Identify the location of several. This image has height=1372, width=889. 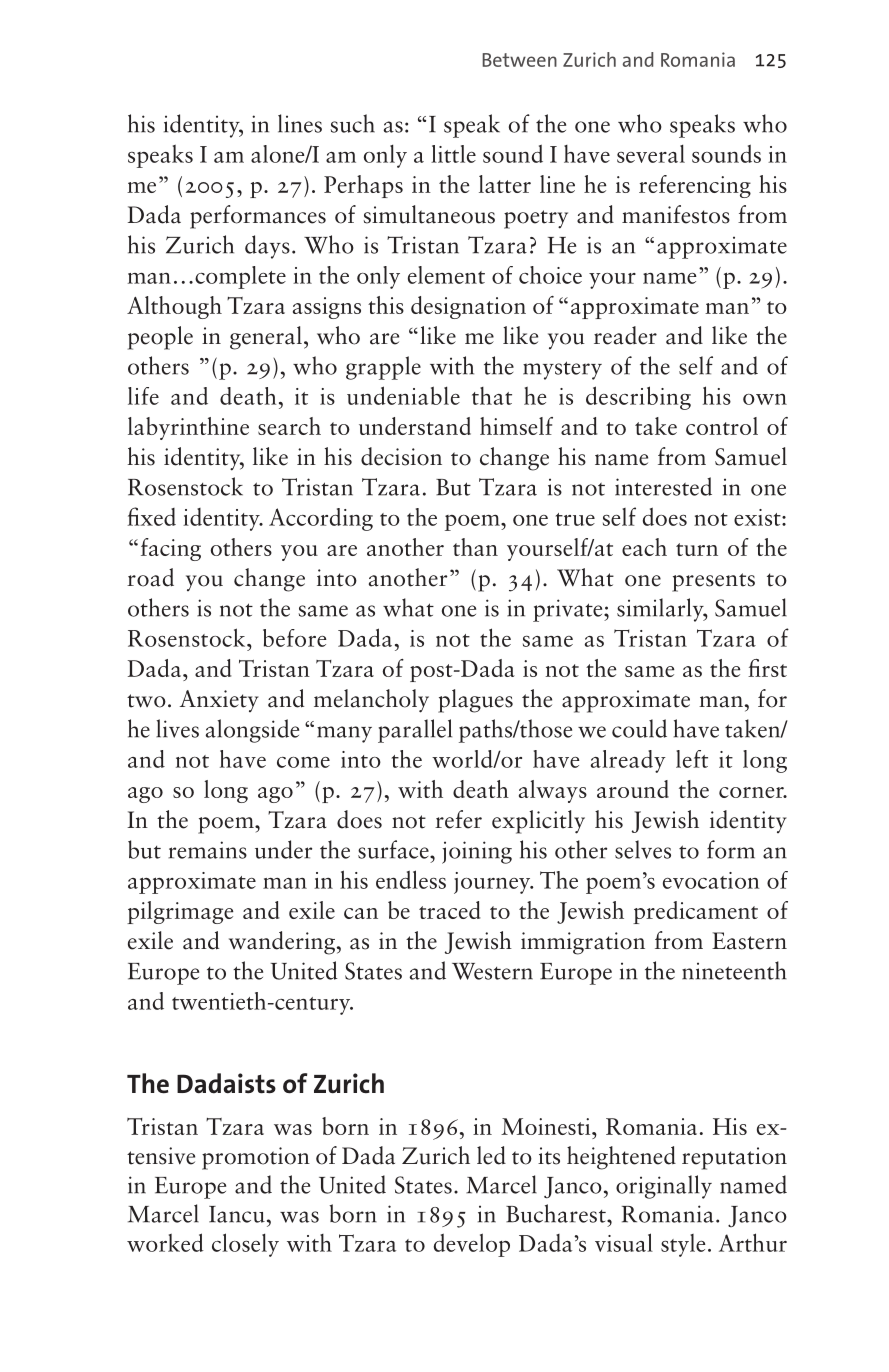
(651, 153).
